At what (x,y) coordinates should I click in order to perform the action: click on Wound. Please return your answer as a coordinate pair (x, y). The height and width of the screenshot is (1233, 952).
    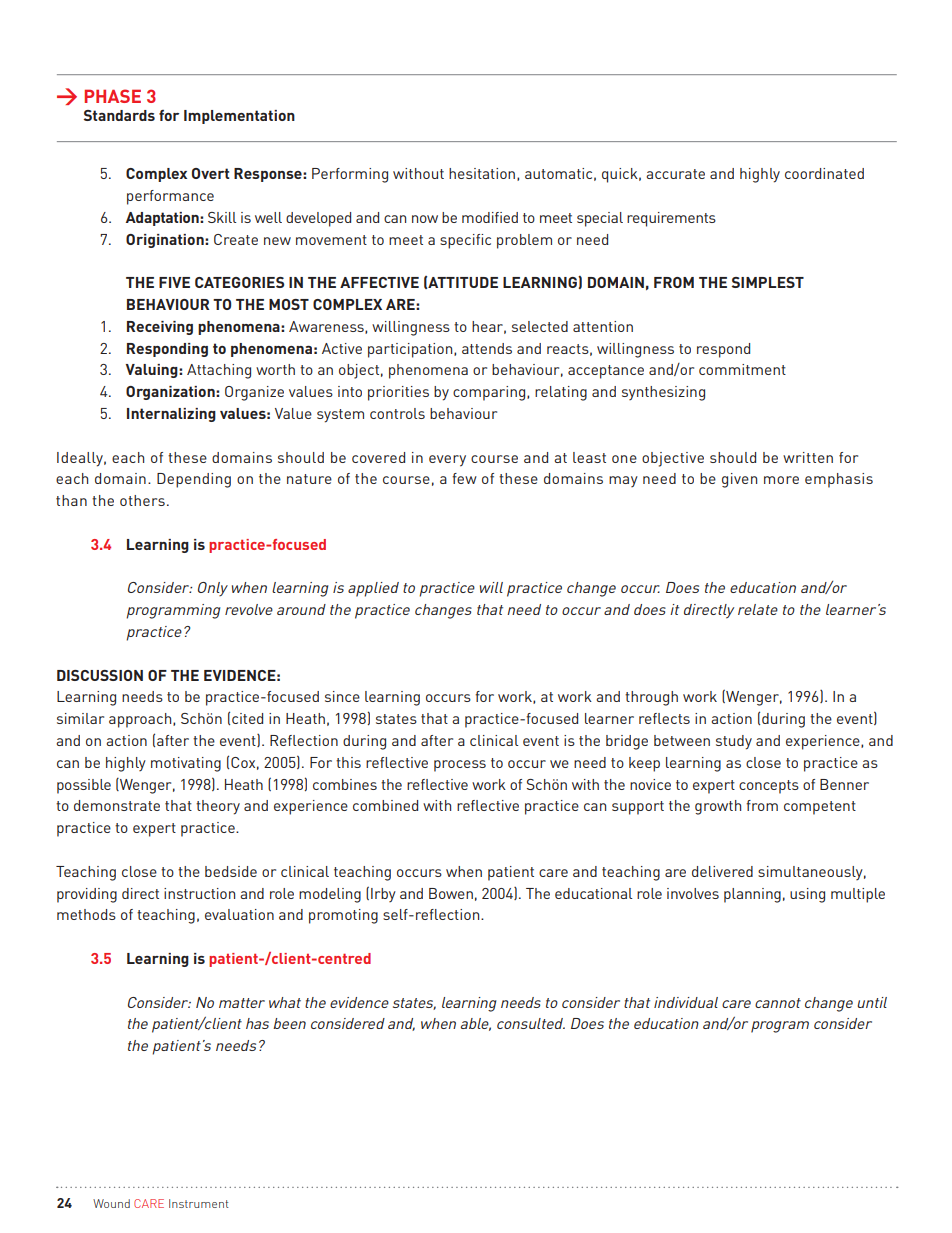
    Looking at the image, I should click on (111, 1203).
